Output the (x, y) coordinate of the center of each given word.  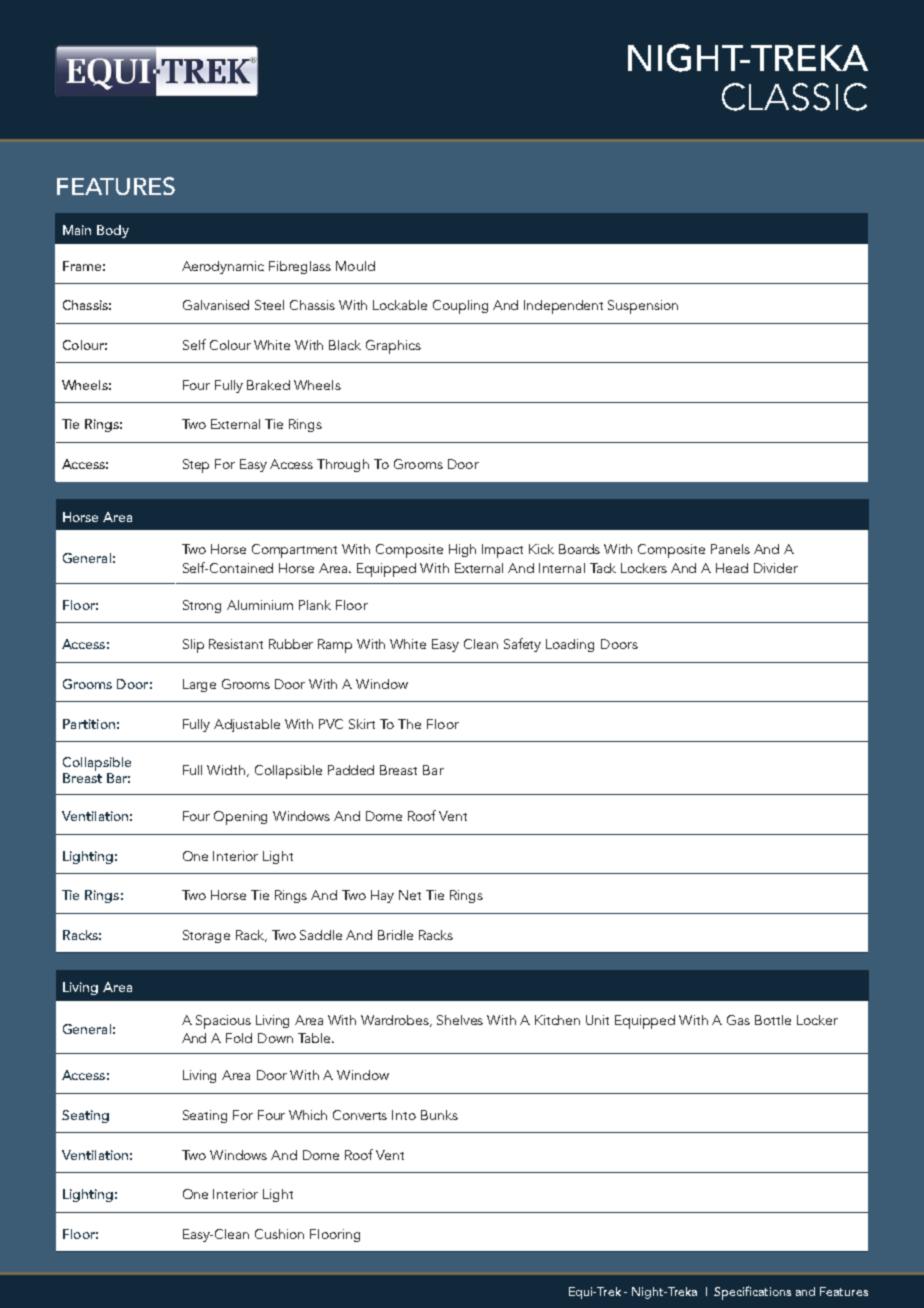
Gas (738, 1020)
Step (196, 466)
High (462, 550)
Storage (206, 936)
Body (113, 231)
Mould (355, 266)
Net (410, 895)
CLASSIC (794, 97)
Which (308, 1115)
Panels (730, 549)
